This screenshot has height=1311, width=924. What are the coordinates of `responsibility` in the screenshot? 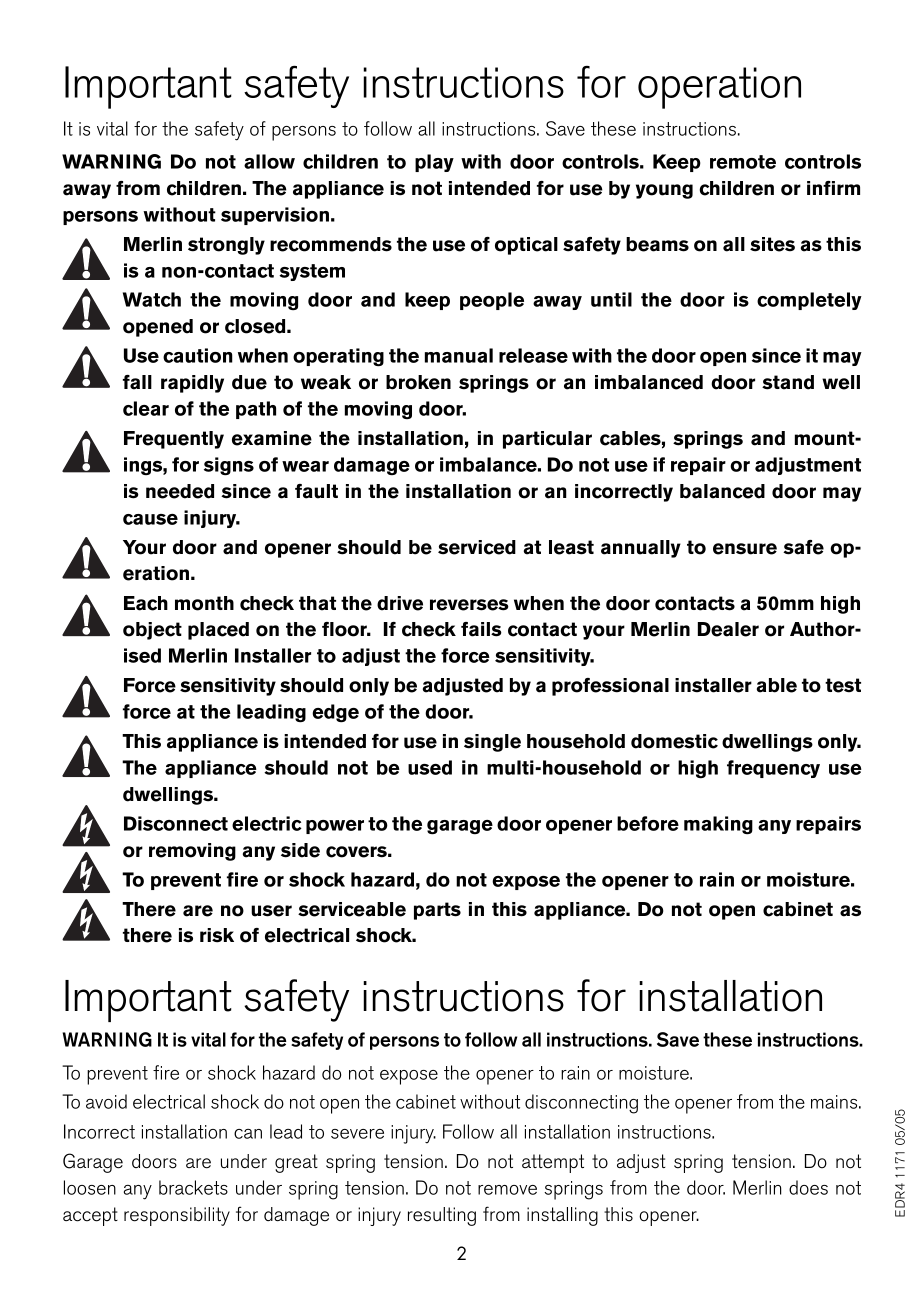 It's located at (177, 1216).
